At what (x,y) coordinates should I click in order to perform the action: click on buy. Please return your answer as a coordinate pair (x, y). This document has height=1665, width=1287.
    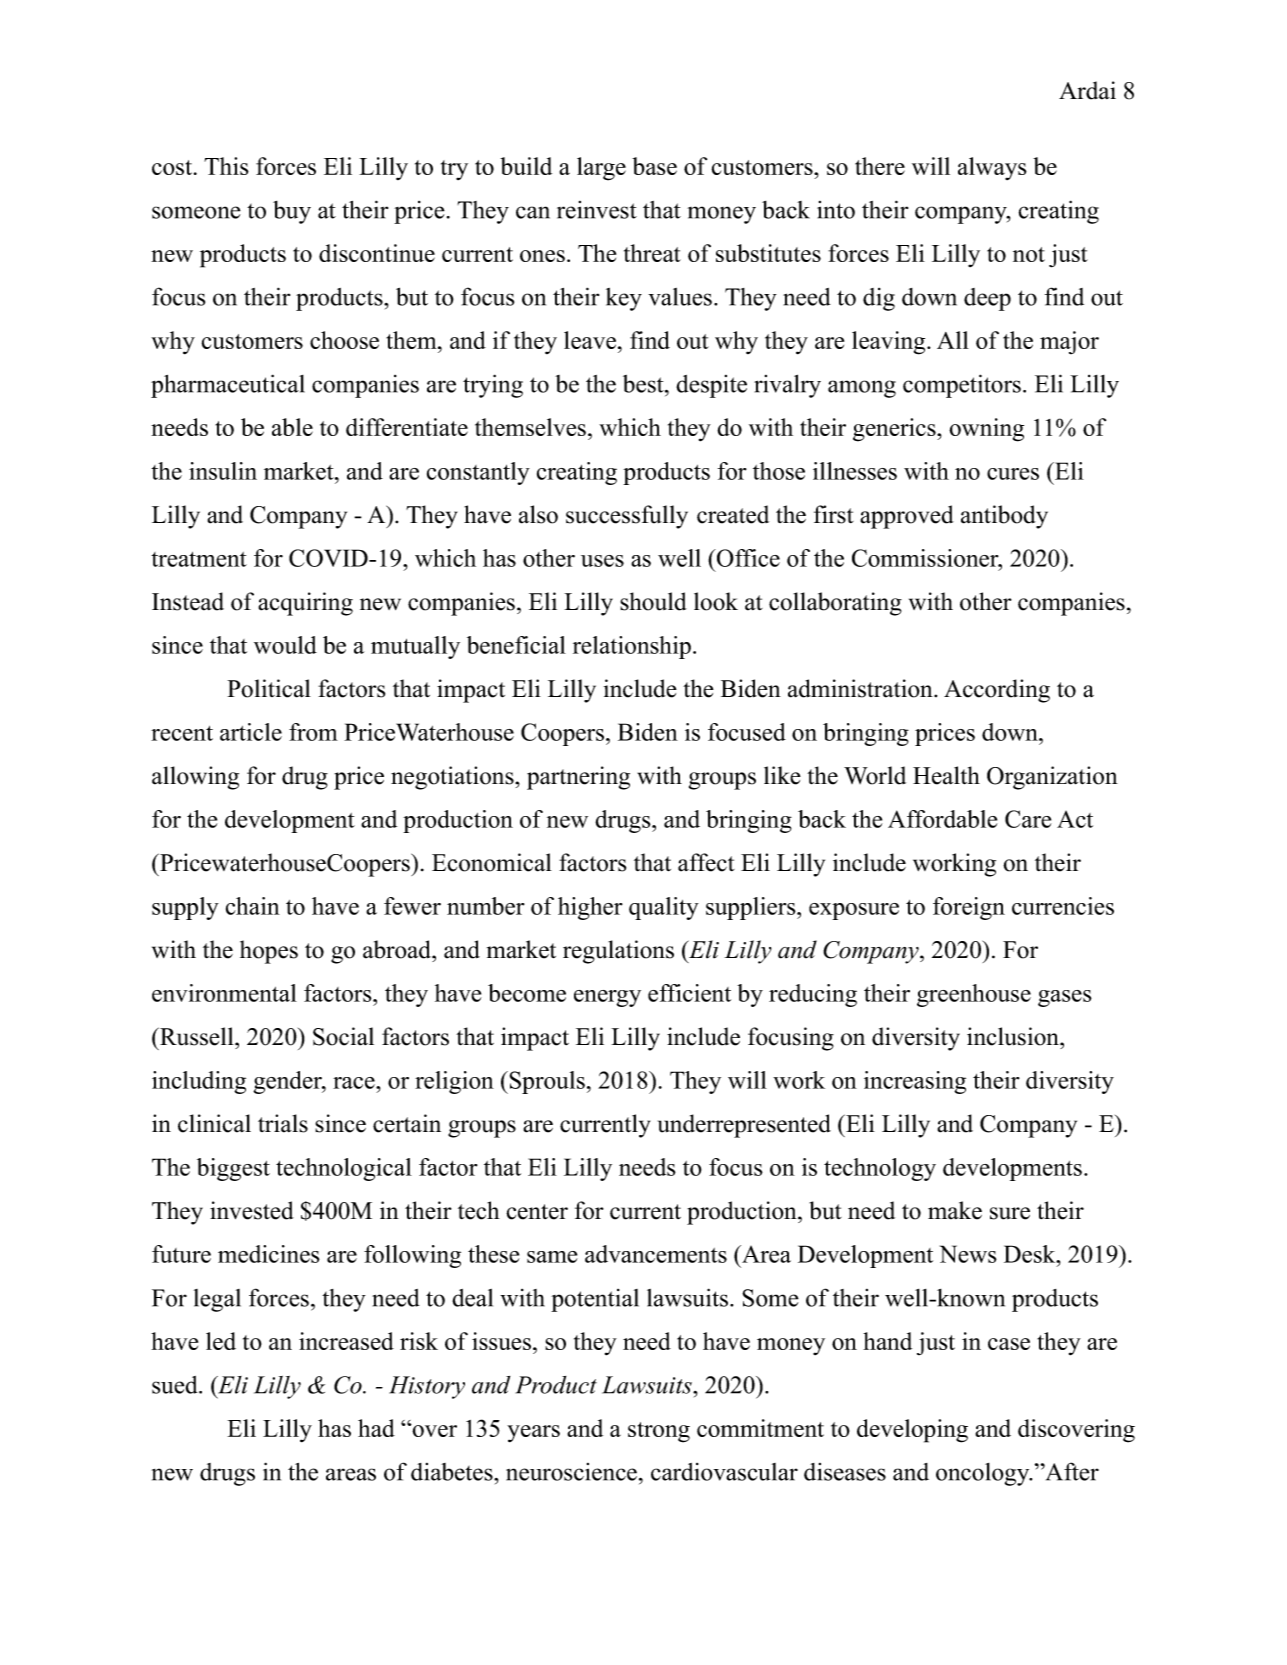
    Looking at the image, I should click on (292, 212).
